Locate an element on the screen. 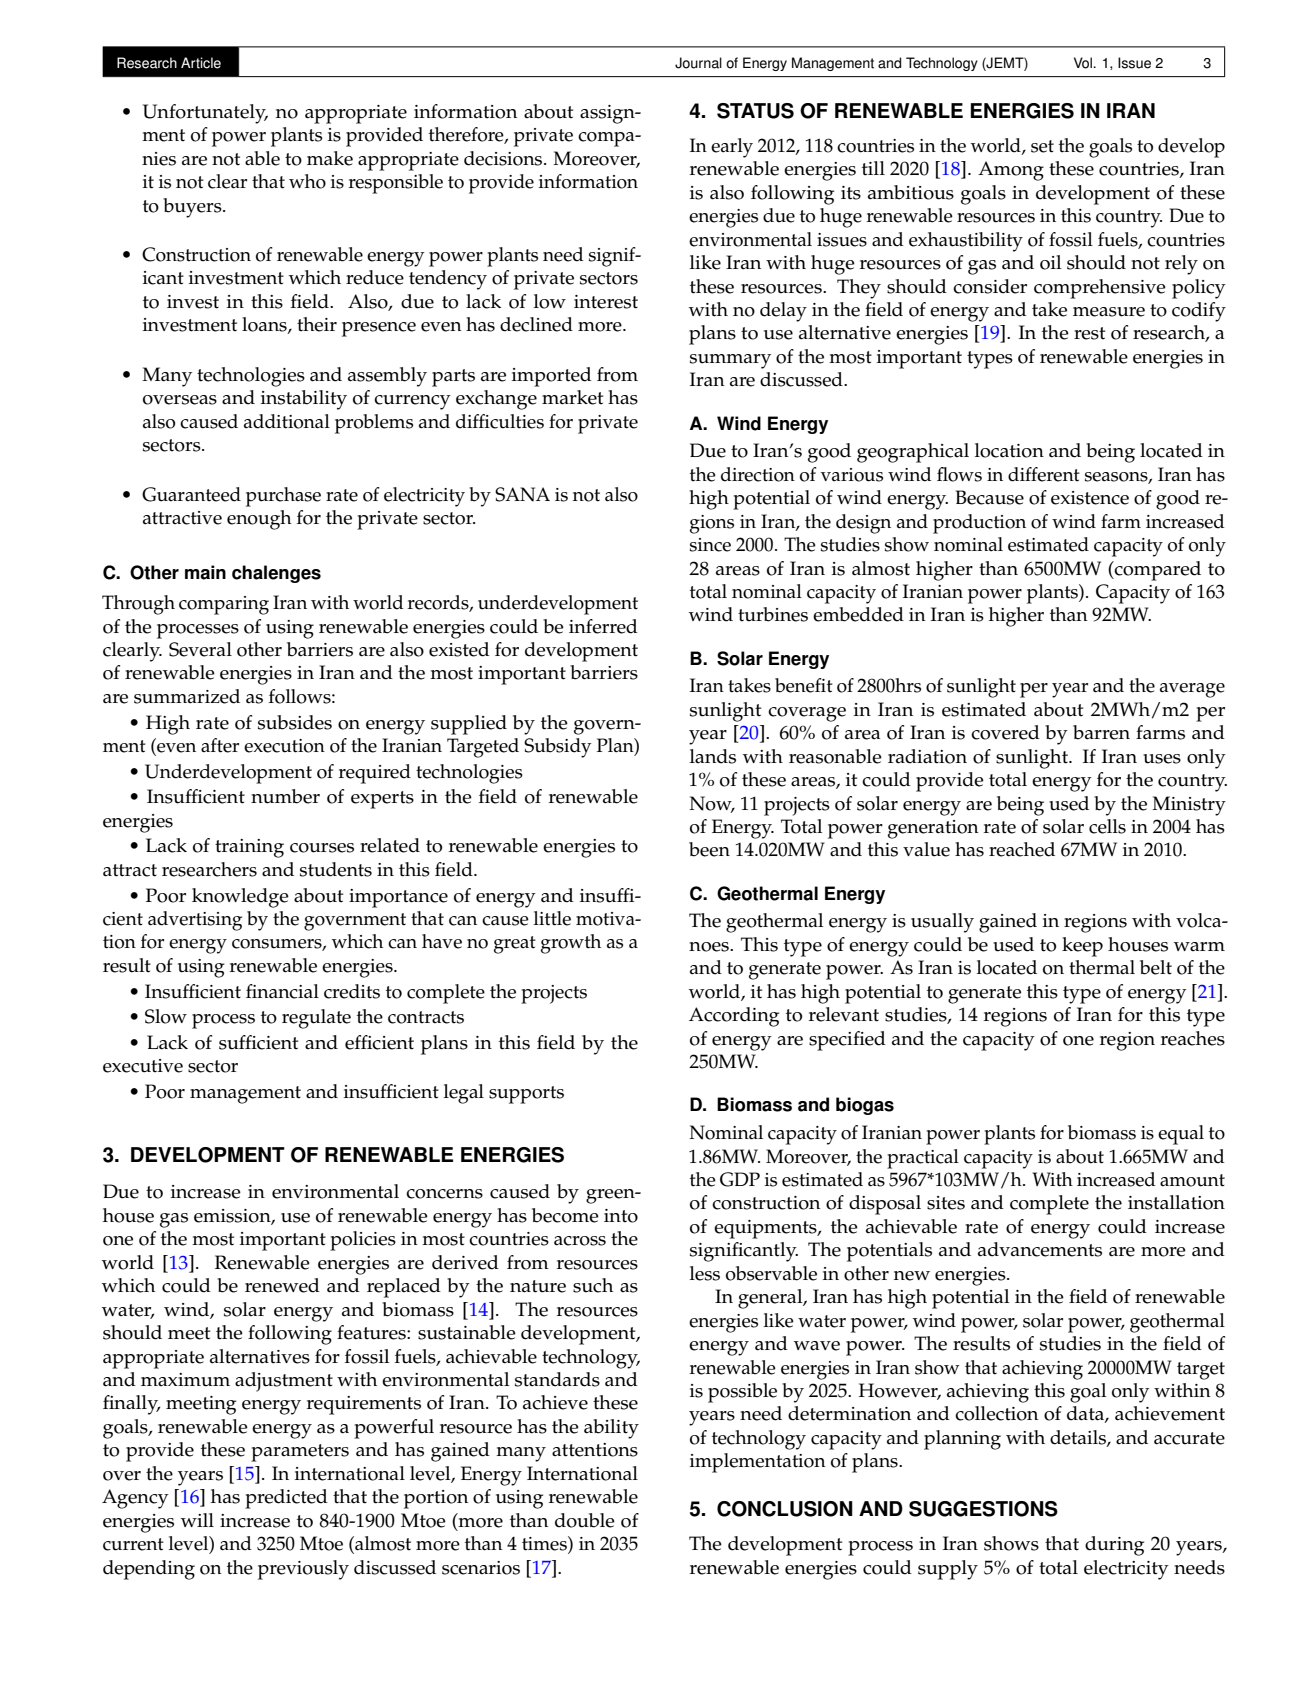 The height and width of the screenshot is (1702, 1315). predicted is located at coordinates (286, 1499).
